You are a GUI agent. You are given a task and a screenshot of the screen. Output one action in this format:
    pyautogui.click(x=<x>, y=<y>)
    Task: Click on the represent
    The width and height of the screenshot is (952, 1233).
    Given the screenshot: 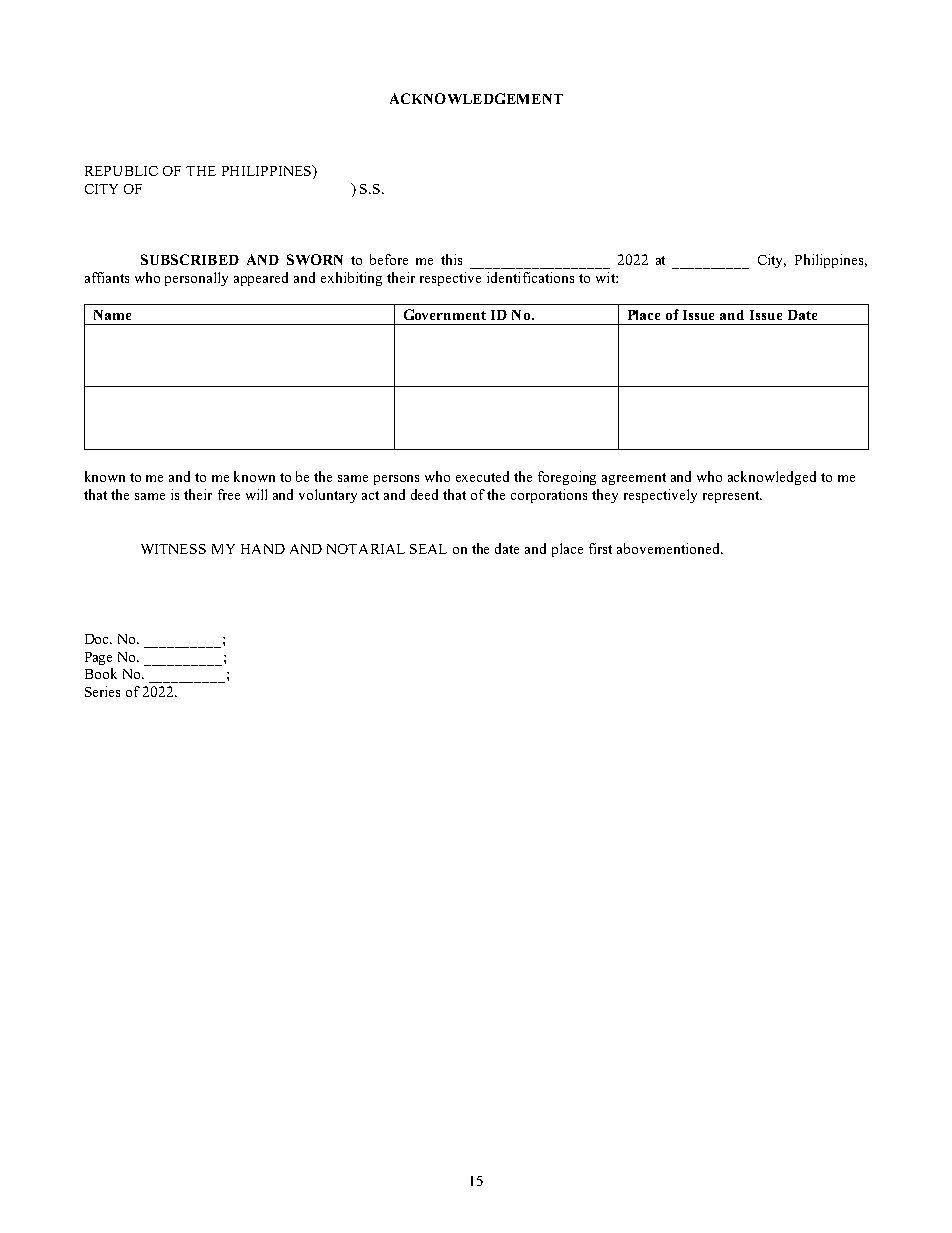 What is the action you would take?
    pyautogui.click(x=732, y=497)
